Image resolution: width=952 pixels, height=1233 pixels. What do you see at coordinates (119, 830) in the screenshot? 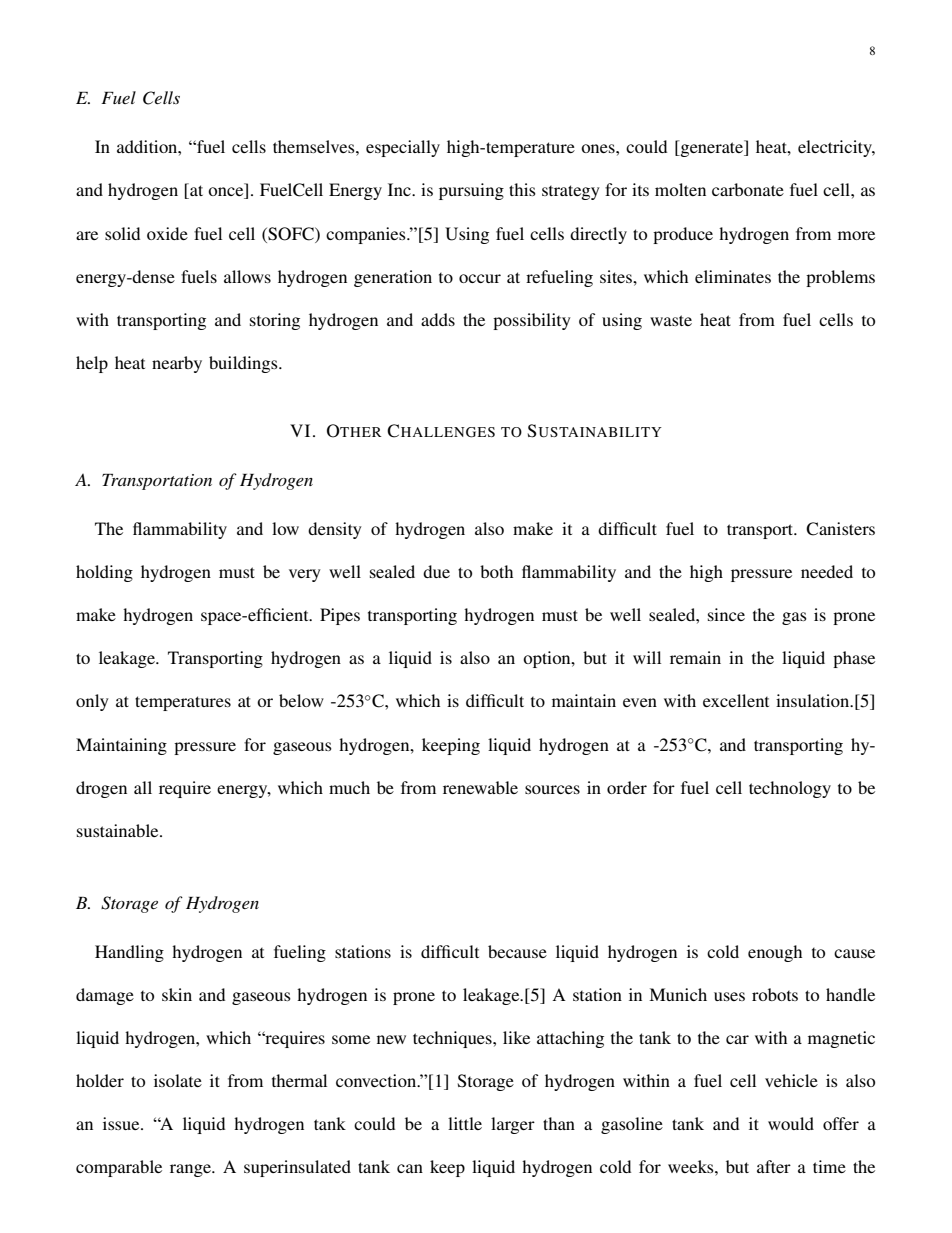
I see `sustainable` at bounding box center [119, 830].
